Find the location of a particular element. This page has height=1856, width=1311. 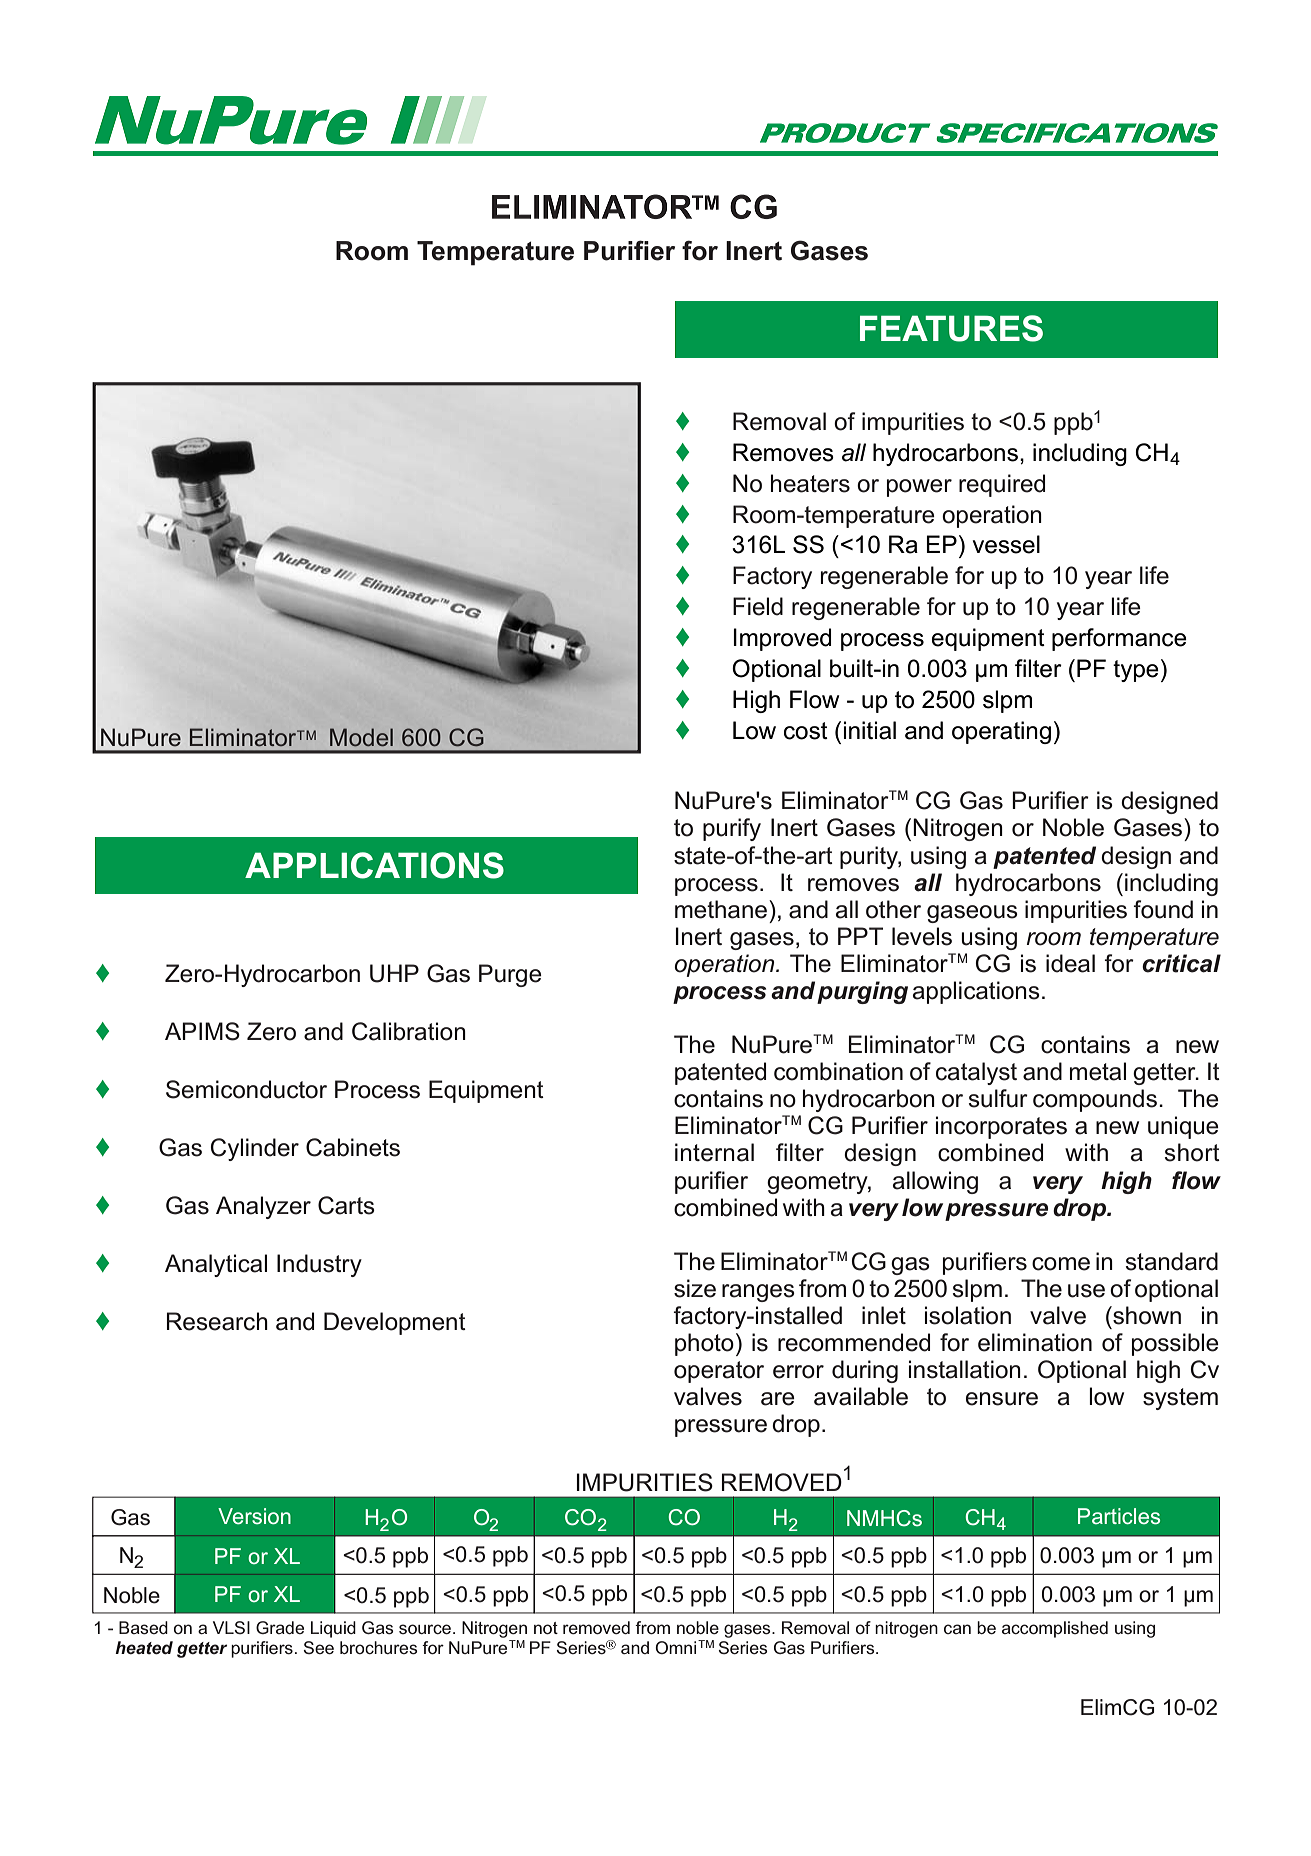

size is located at coordinates (695, 1288).
